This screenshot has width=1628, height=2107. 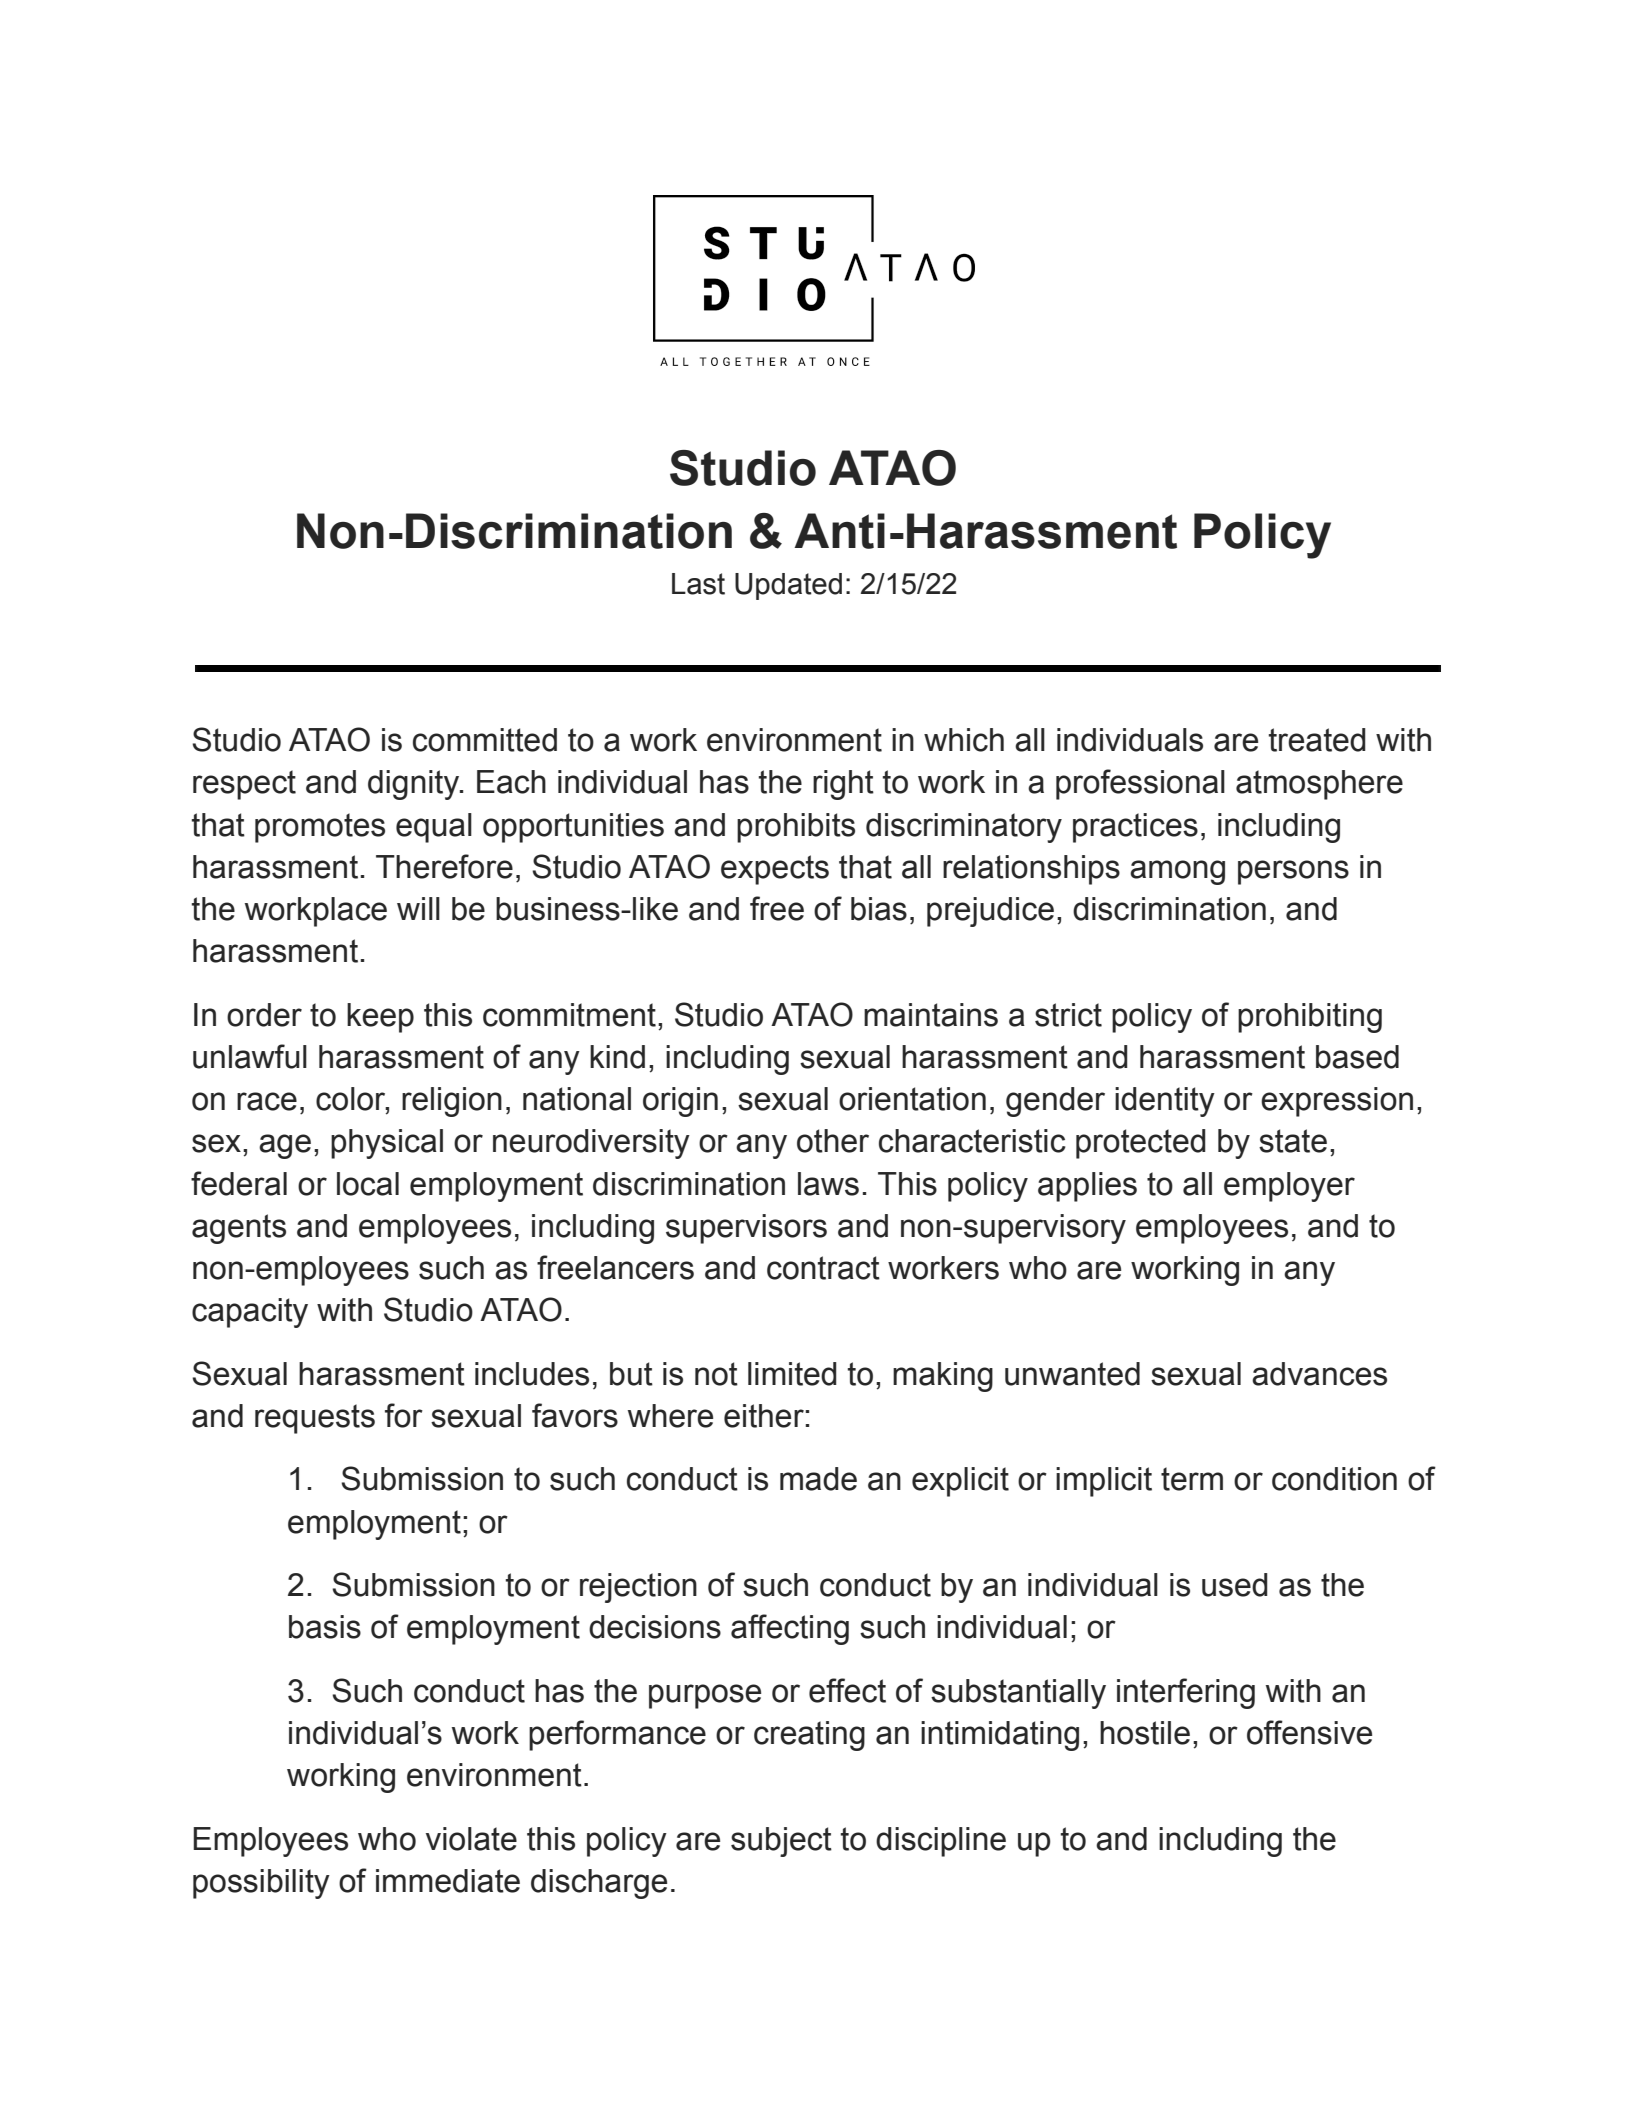 I want to click on employer, so click(x=1289, y=1187).
